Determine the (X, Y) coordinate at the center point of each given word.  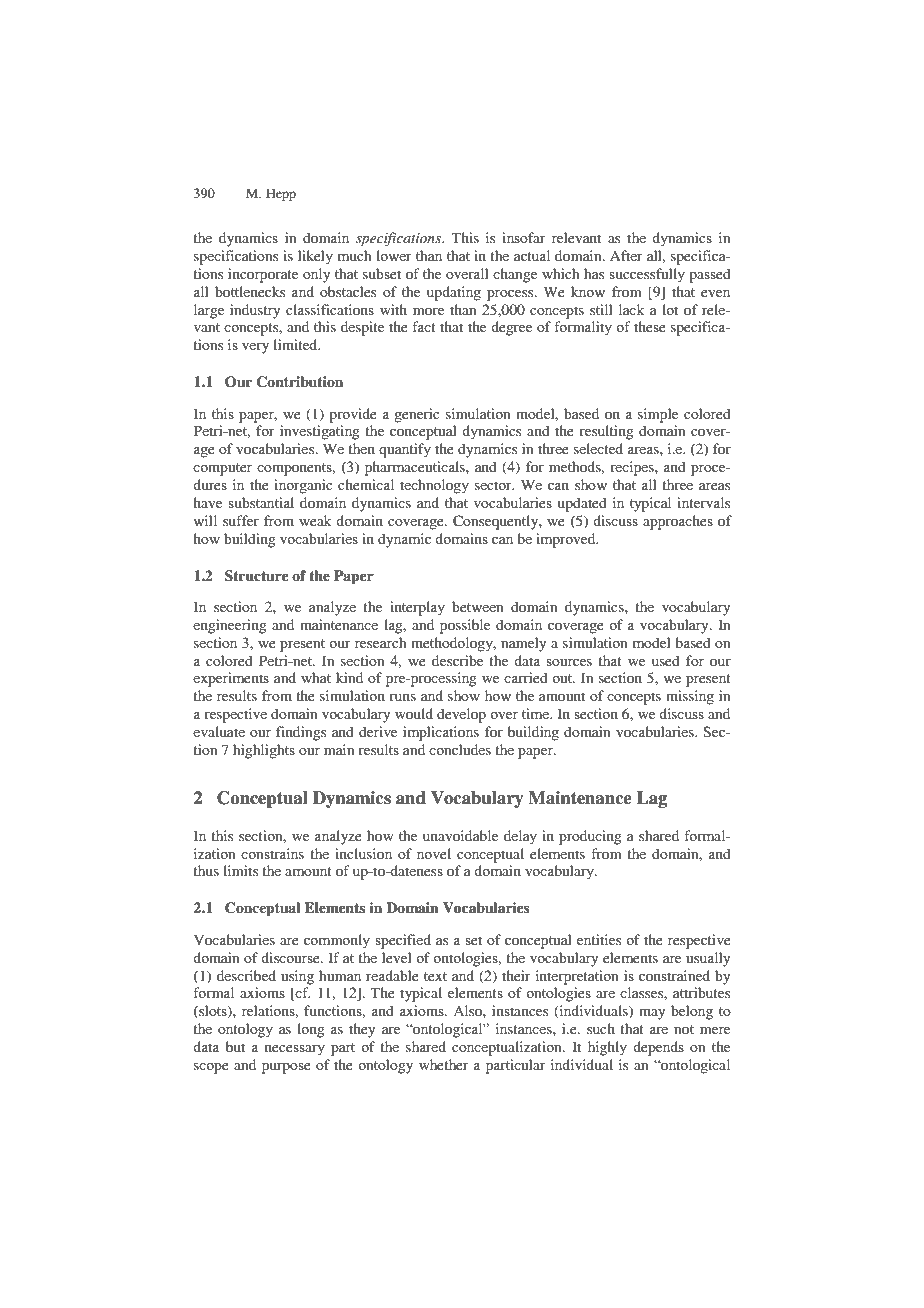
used (666, 660)
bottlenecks (250, 291)
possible (465, 626)
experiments (231, 679)
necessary (295, 1050)
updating (454, 293)
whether (444, 1064)
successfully (647, 275)
